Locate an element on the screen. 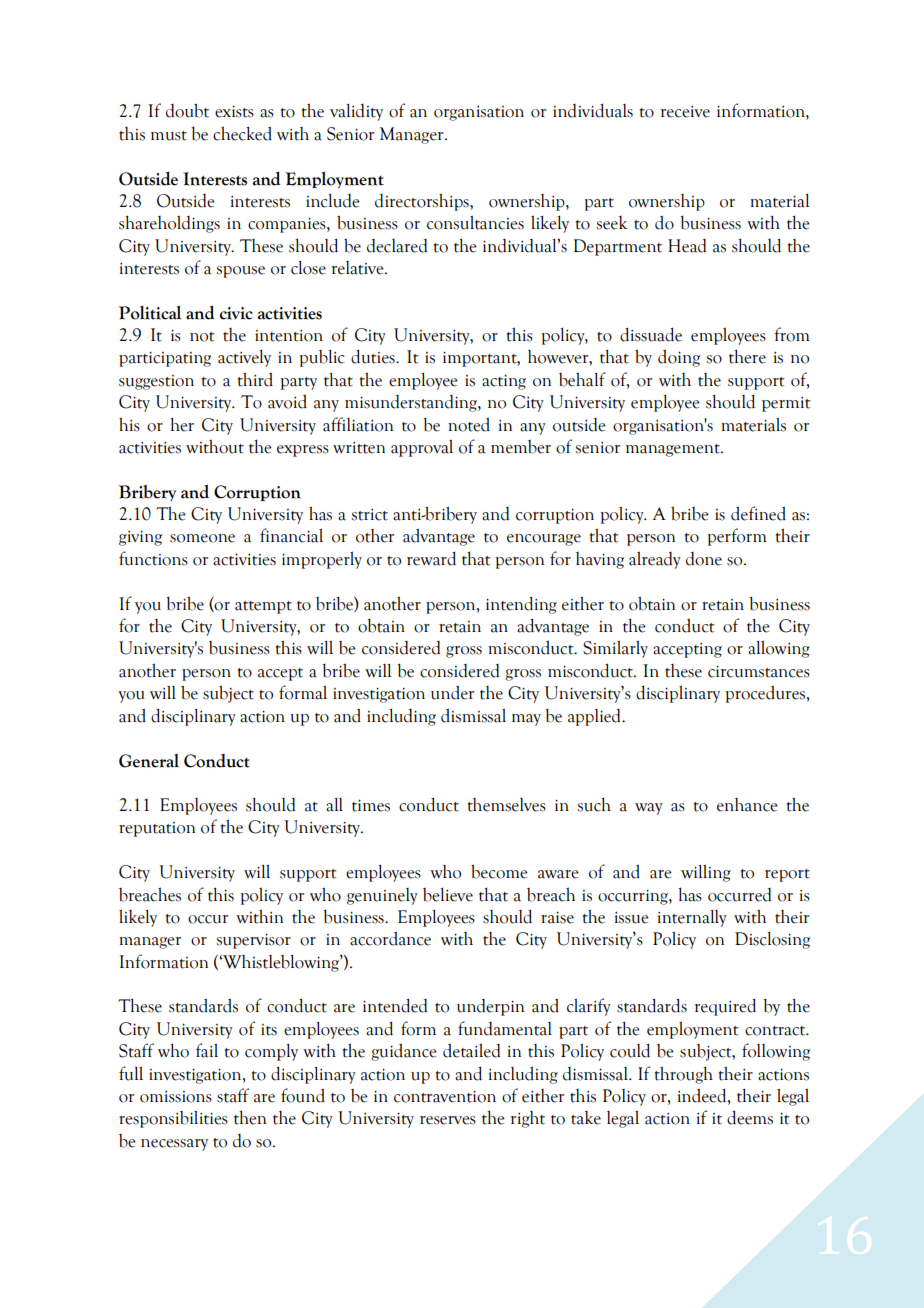 Image resolution: width=924 pixels, height=1308 pixels. receive is located at coordinates (685, 112).
